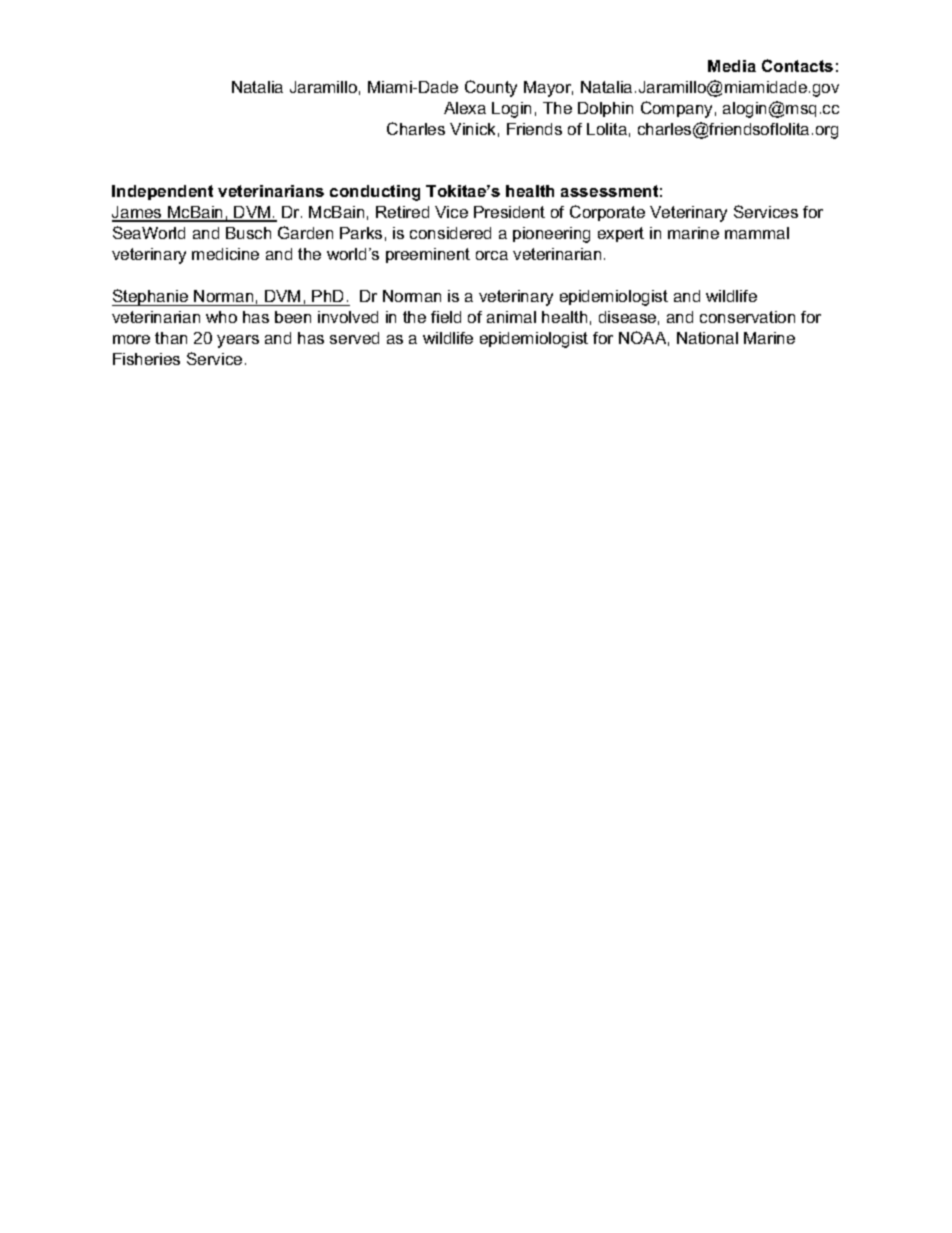  I want to click on Busch, so click(248, 233).
